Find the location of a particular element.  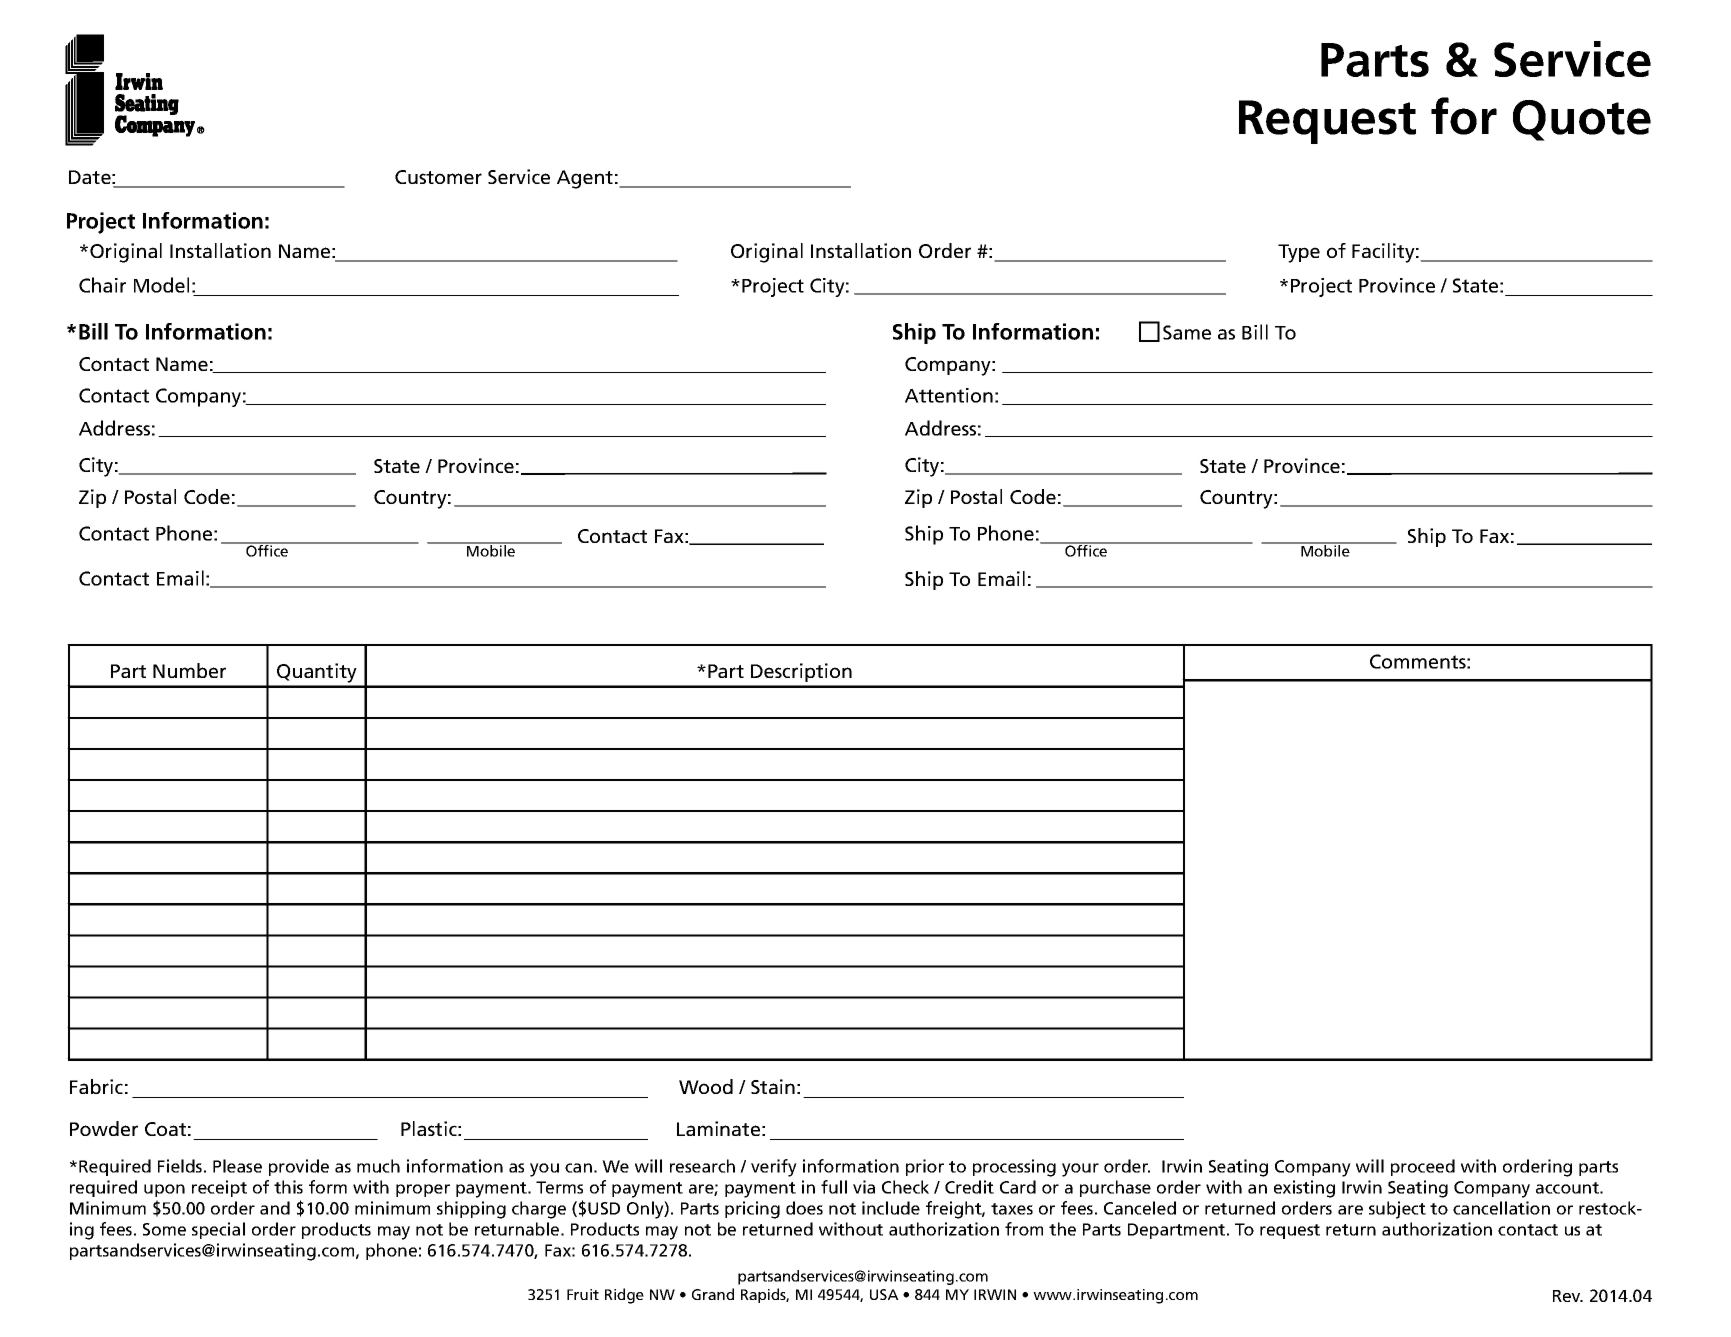

Customer is located at coordinates (438, 177).
